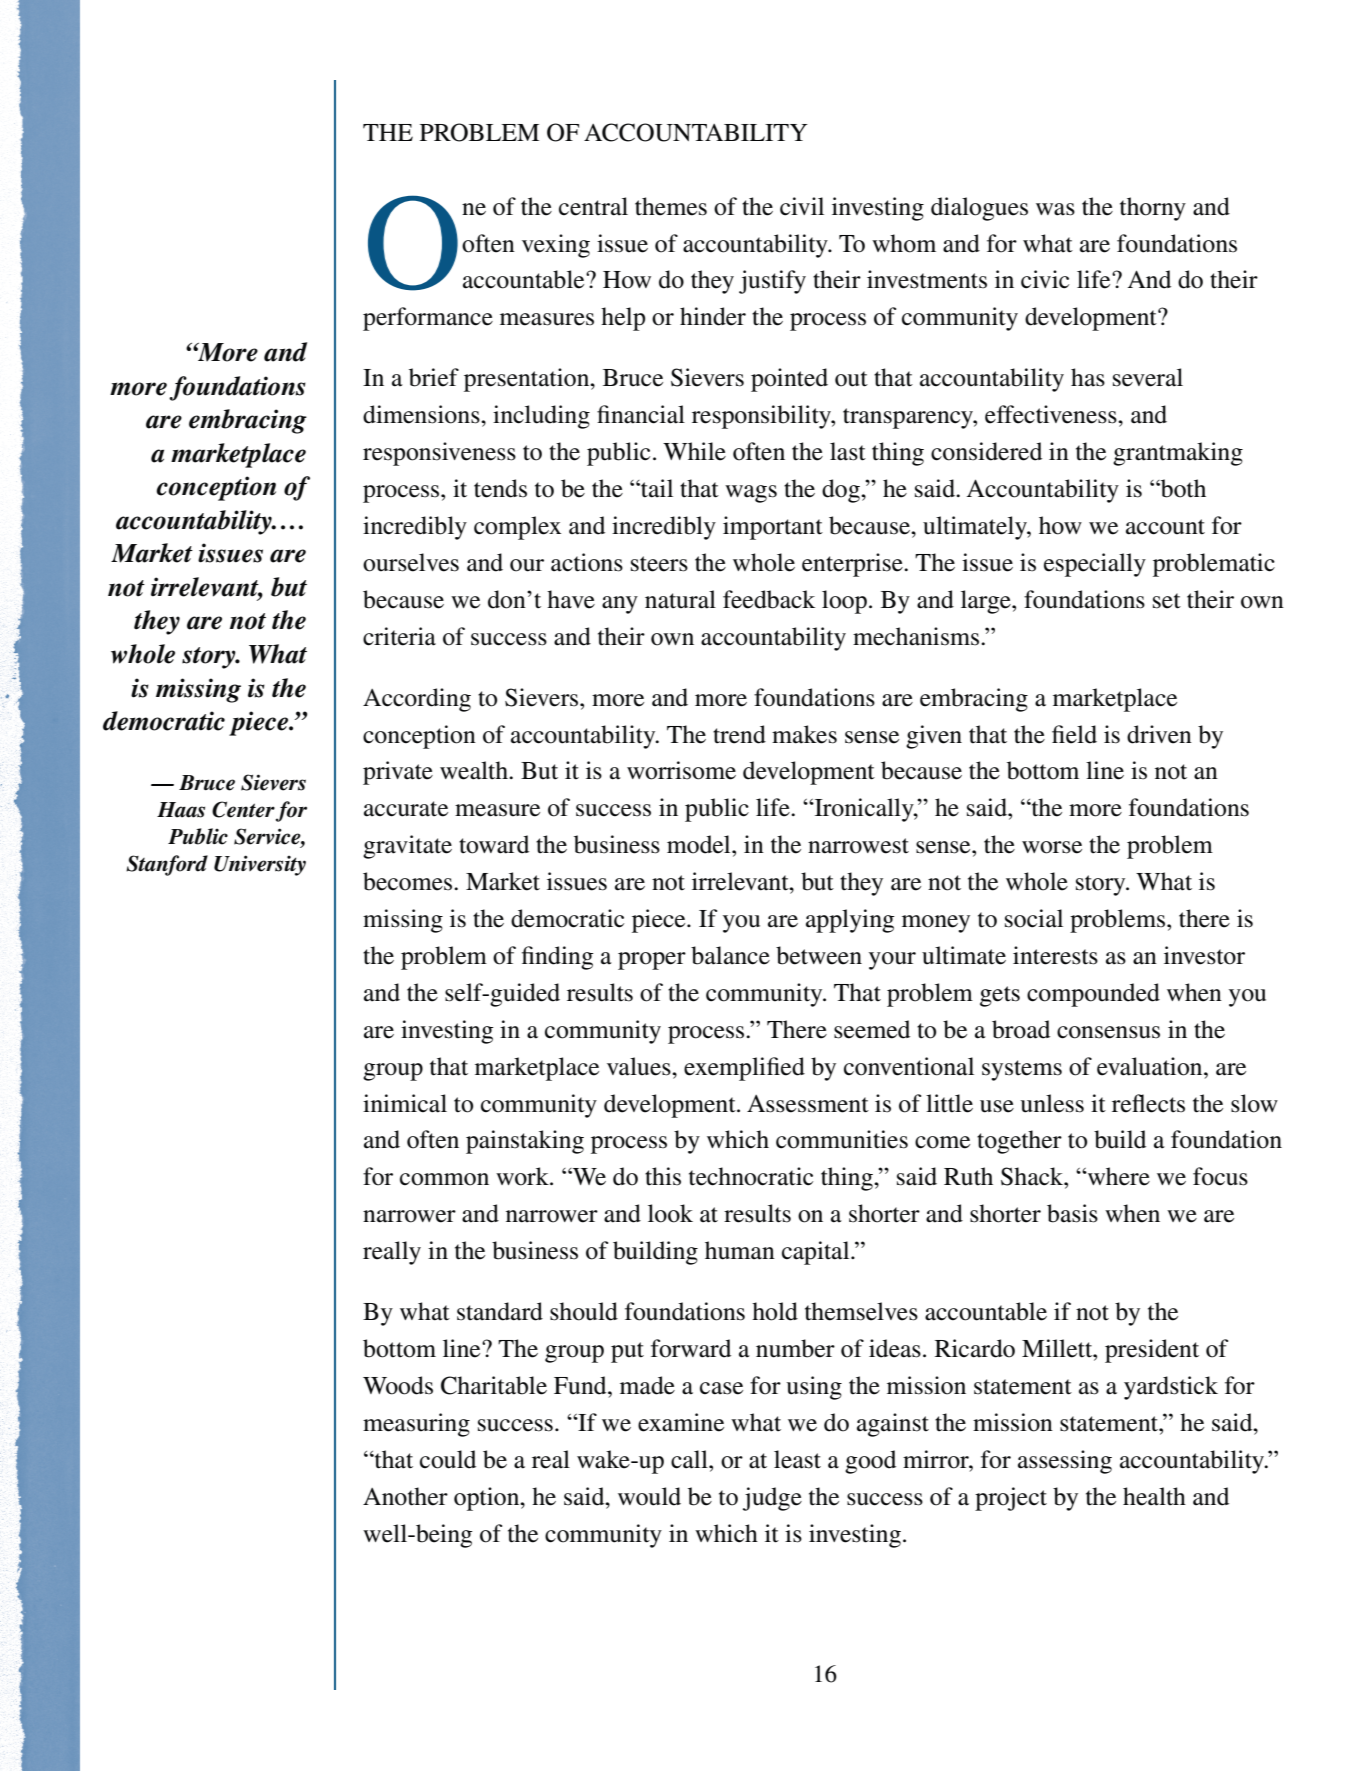  I want to click on themes, so click(671, 206).
